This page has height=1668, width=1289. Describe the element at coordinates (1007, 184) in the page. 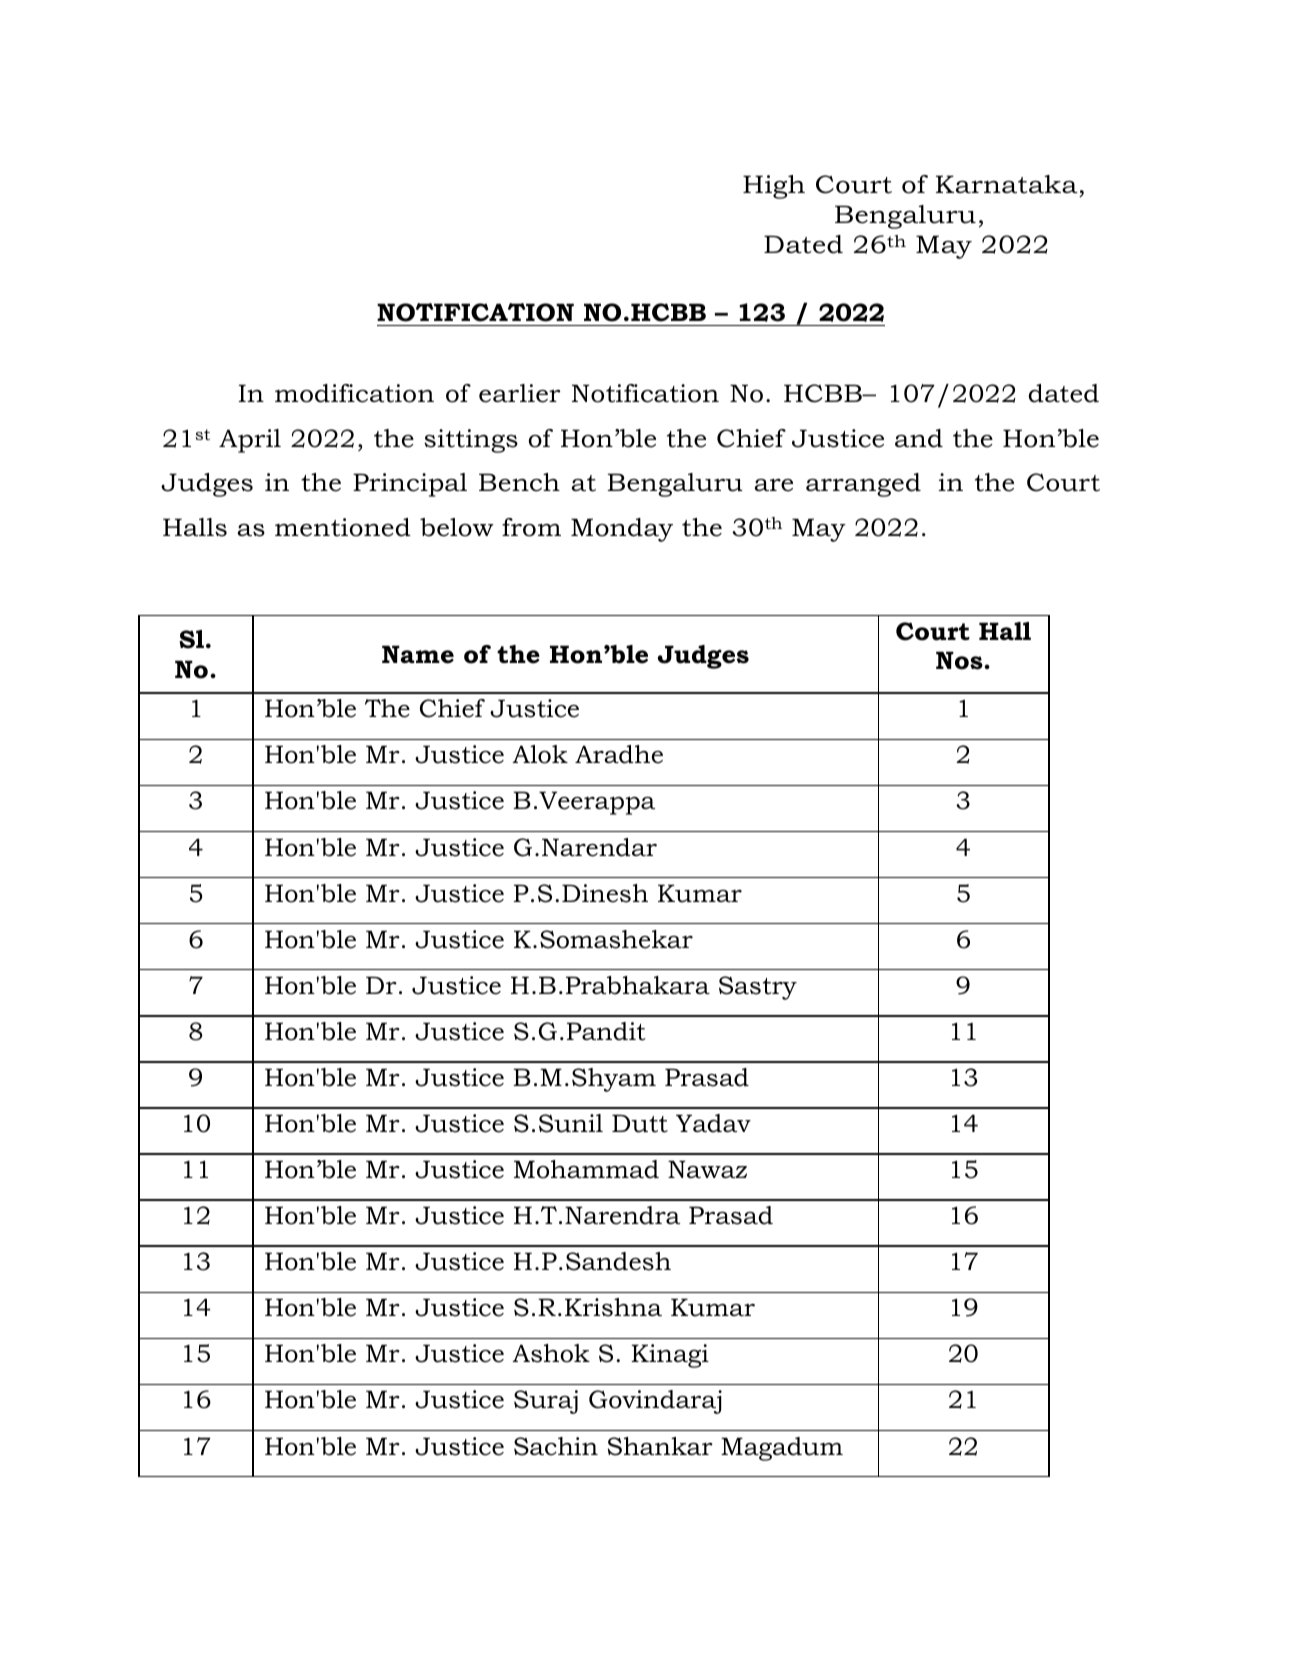

I see `Karnataka` at that location.
